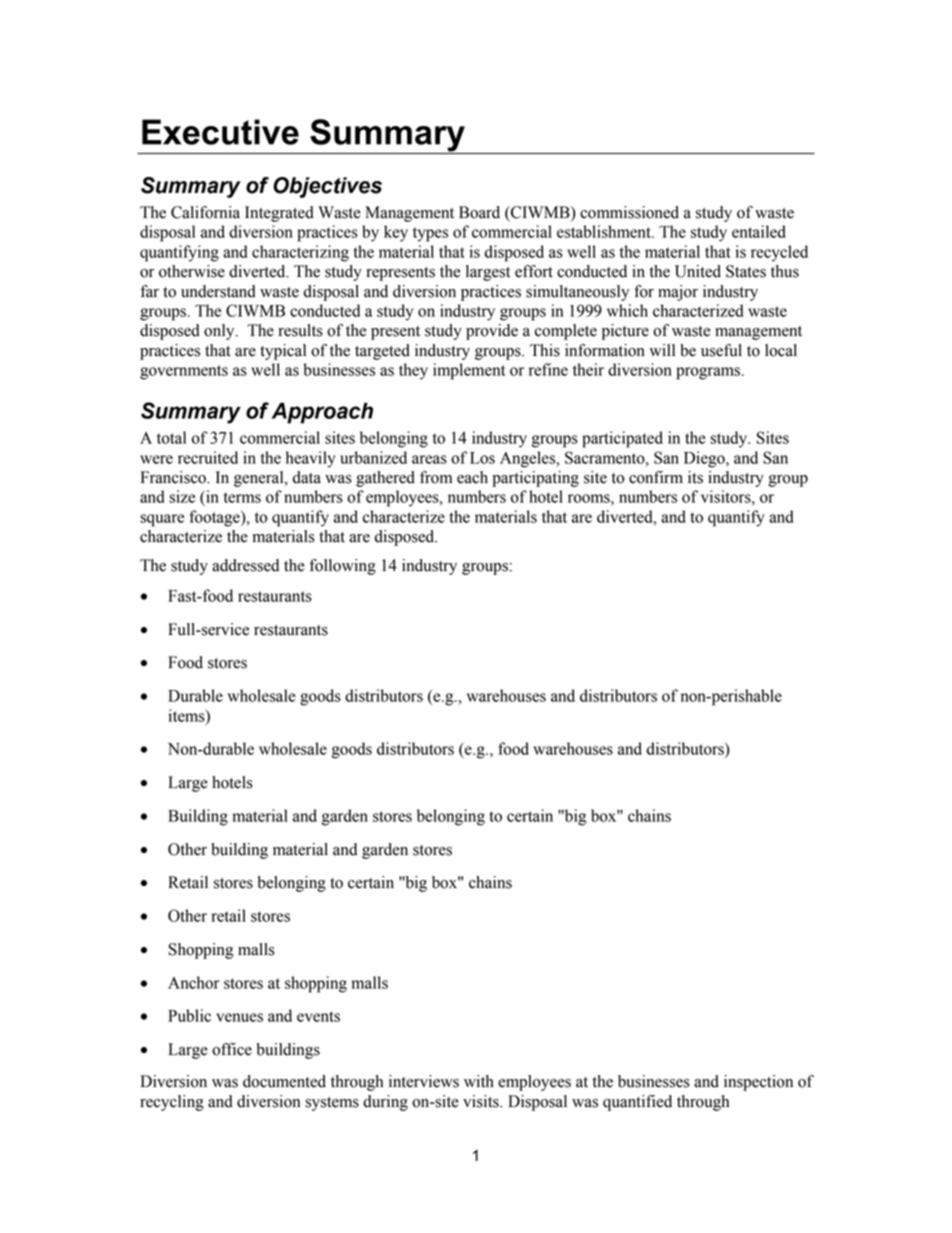 The image size is (952, 1233). What do you see at coordinates (629, 212) in the screenshot?
I see `commissioned` at bounding box center [629, 212].
